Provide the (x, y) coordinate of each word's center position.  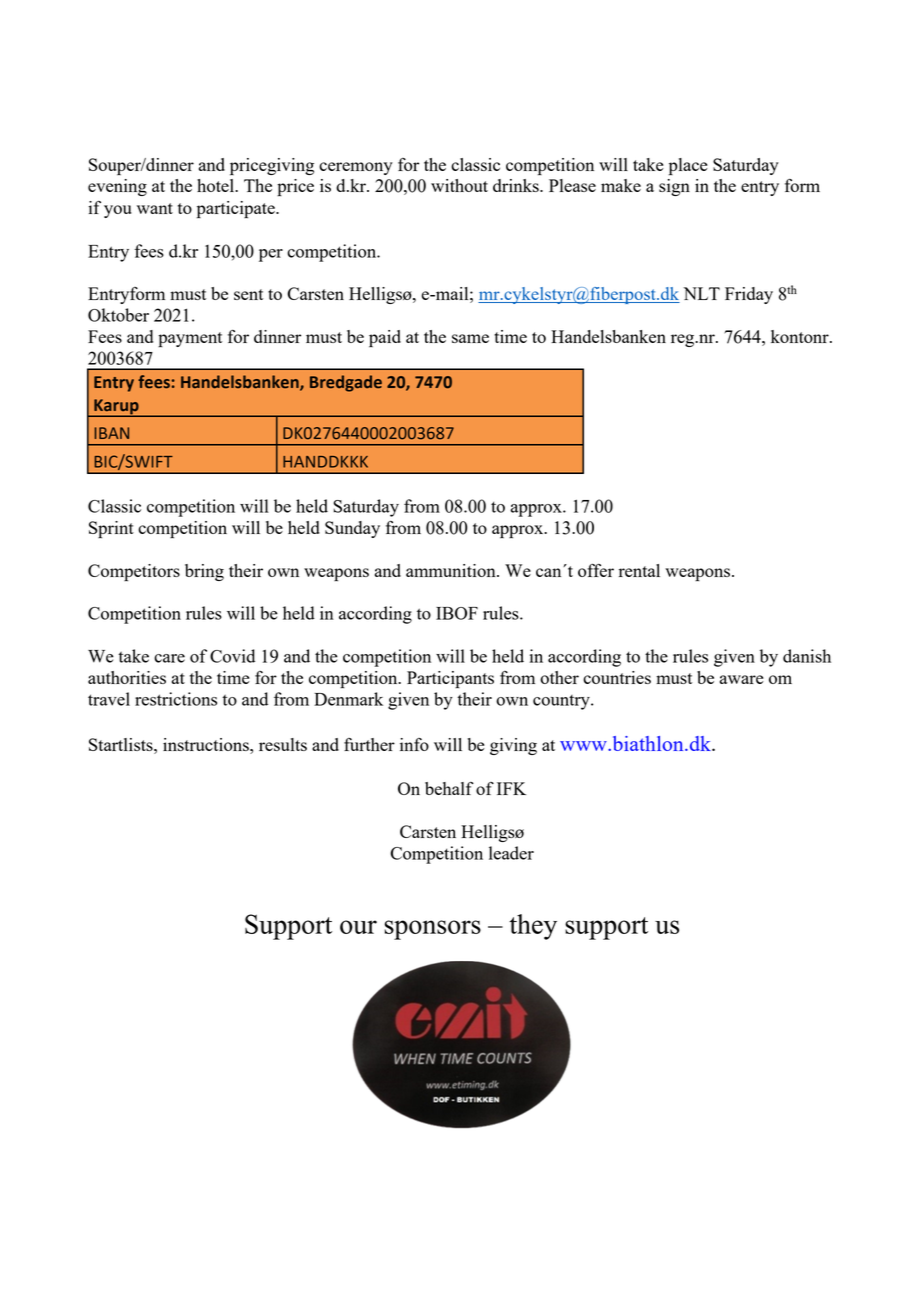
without (459, 185)
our (358, 927)
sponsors (432, 930)
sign (674, 187)
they (533, 927)
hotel (216, 185)
